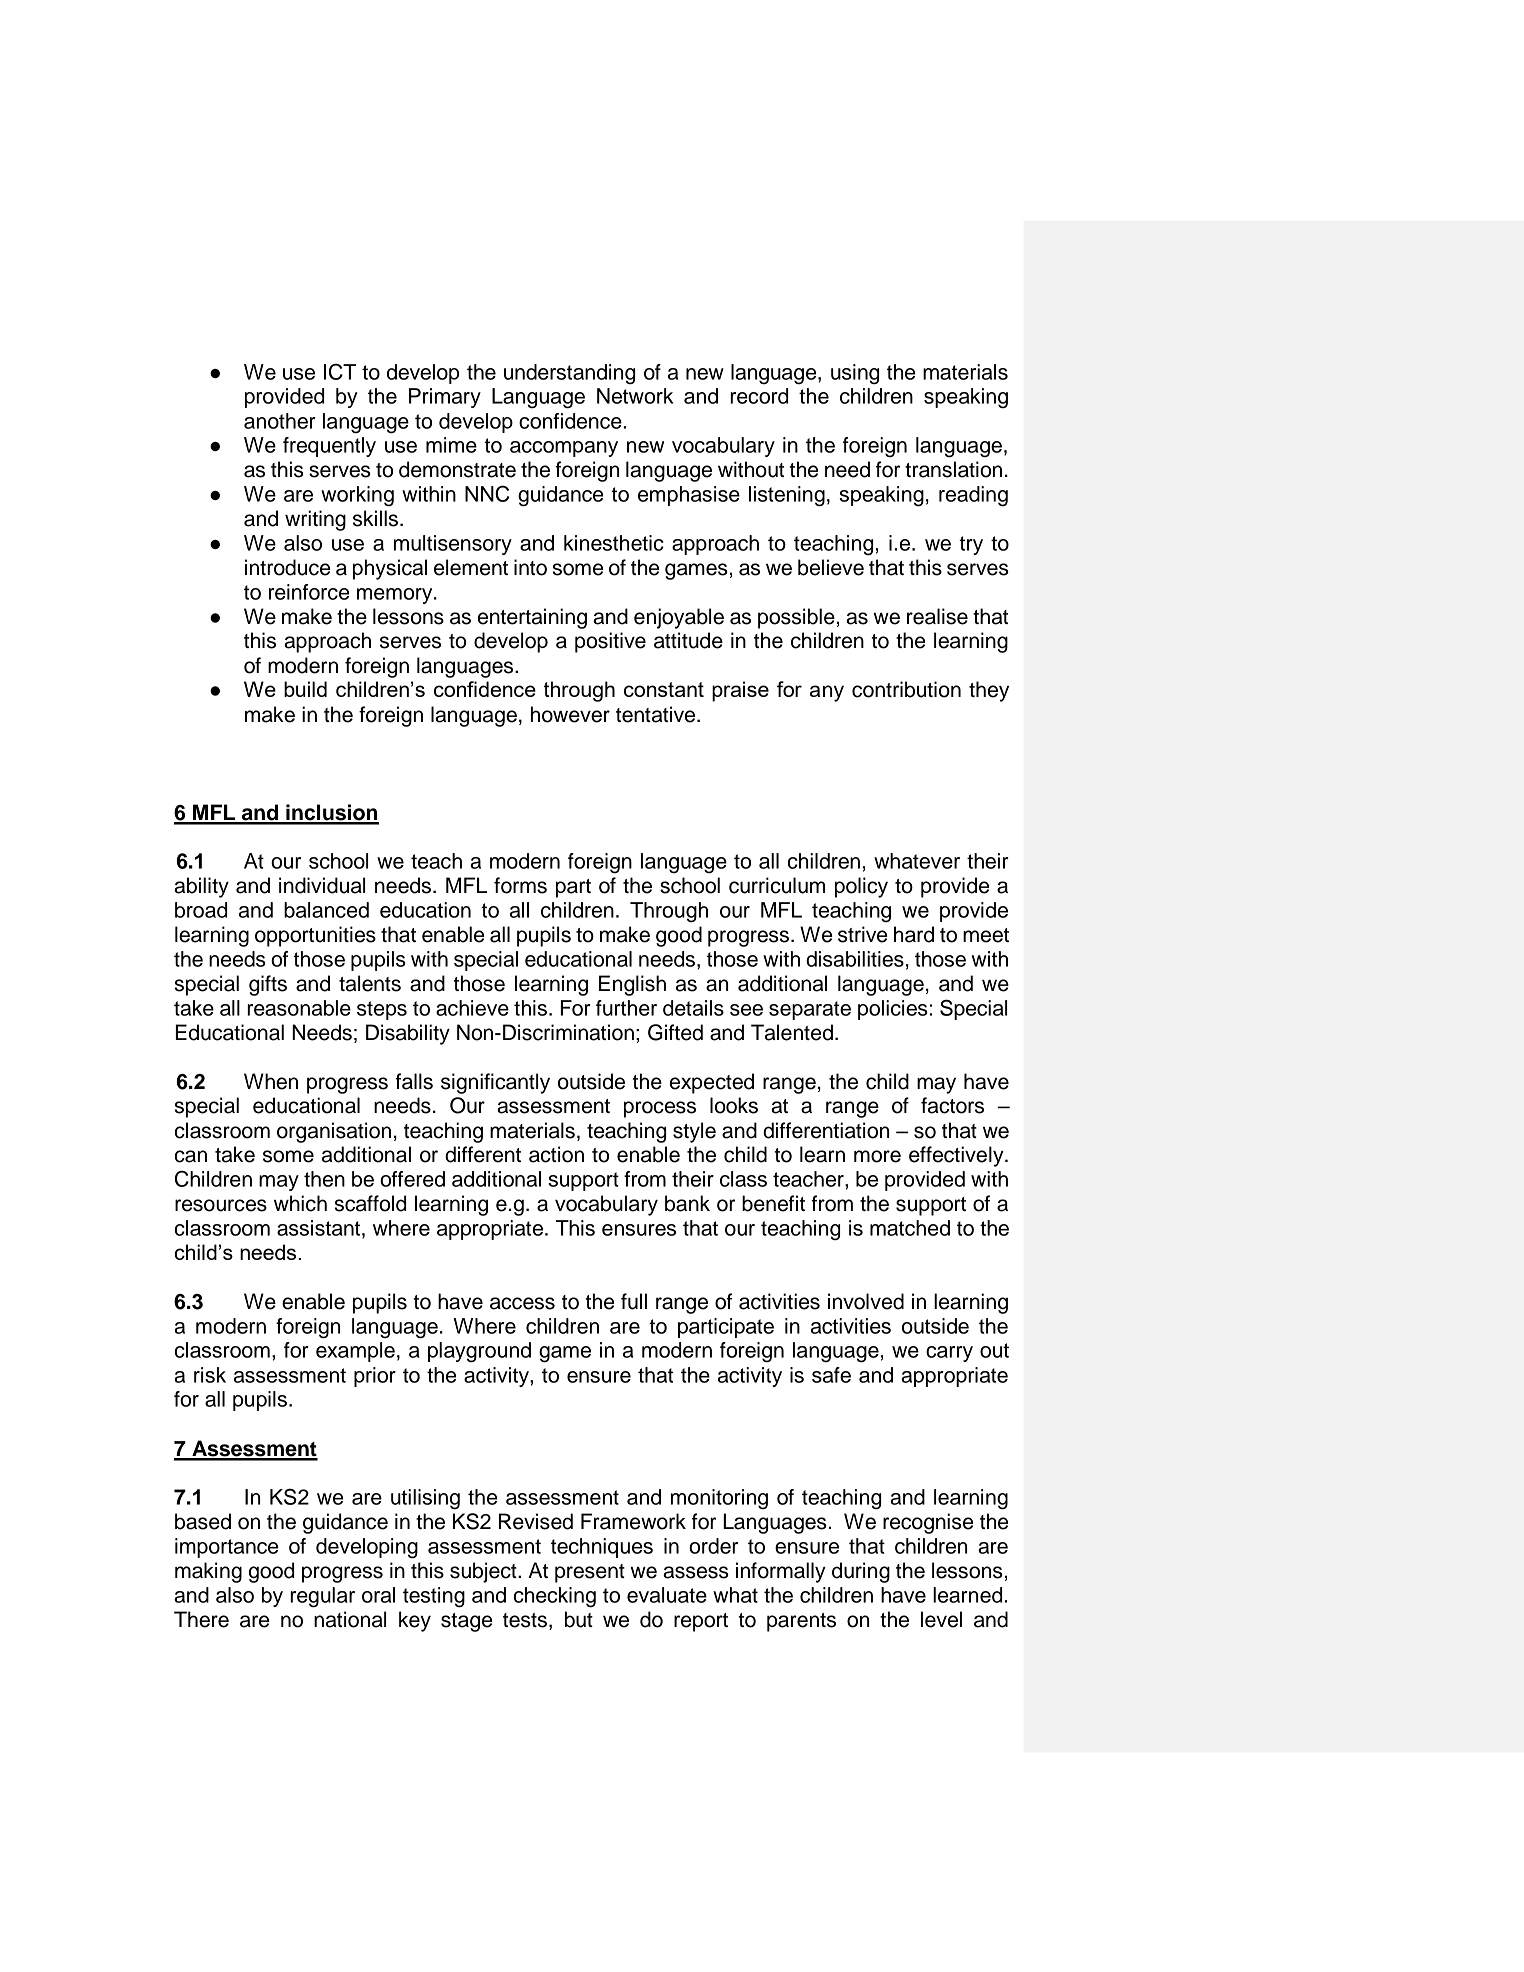 The height and width of the screenshot is (1972, 1524). Describe the element at coordinates (590, 1573) in the screenshot. I see `present` at that location.
